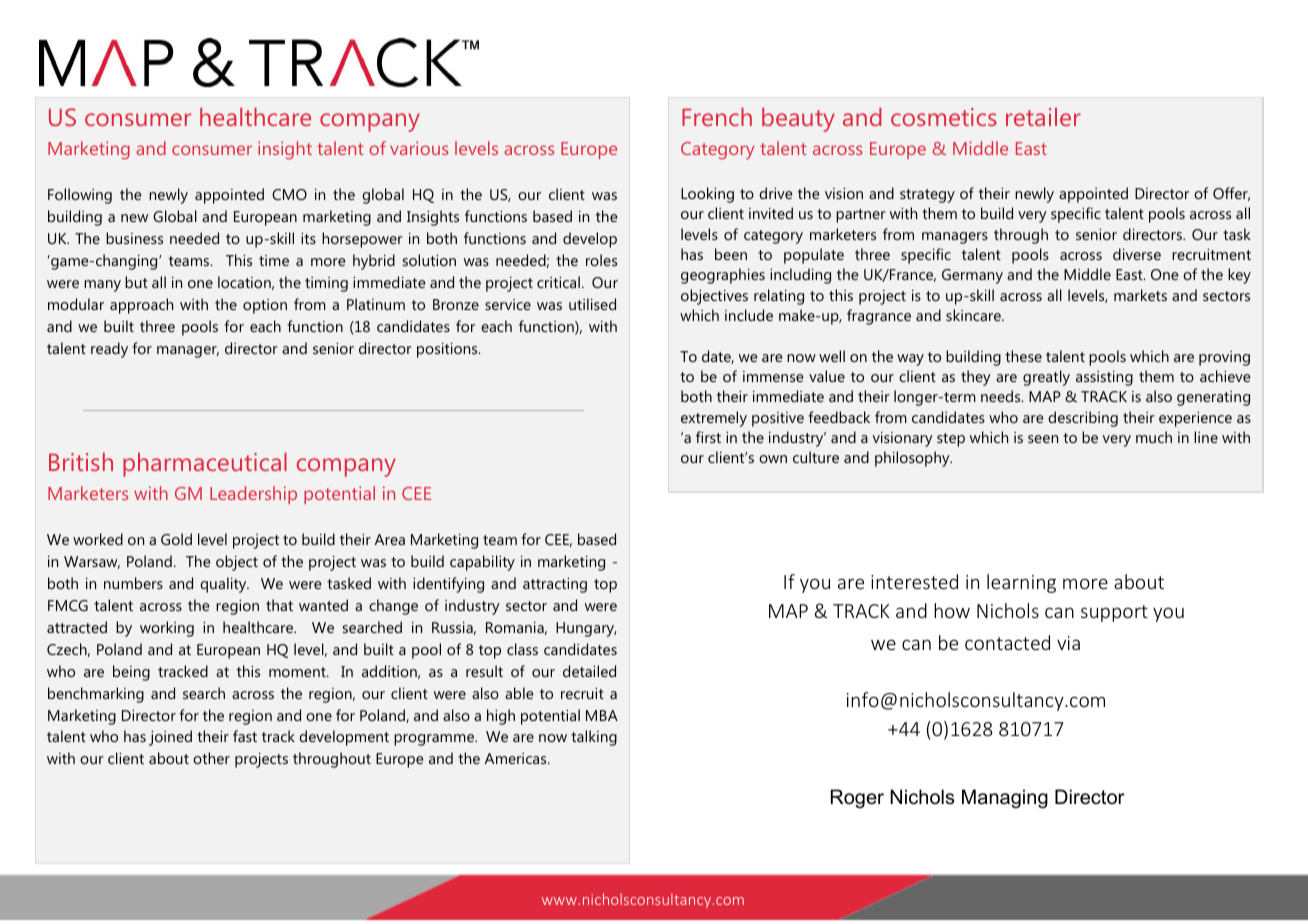 Image resolution: width=1308 pixels, height=924 pixels. Describe the element at coordinates (1021, 583) in the document. I see `learning` at that location.
